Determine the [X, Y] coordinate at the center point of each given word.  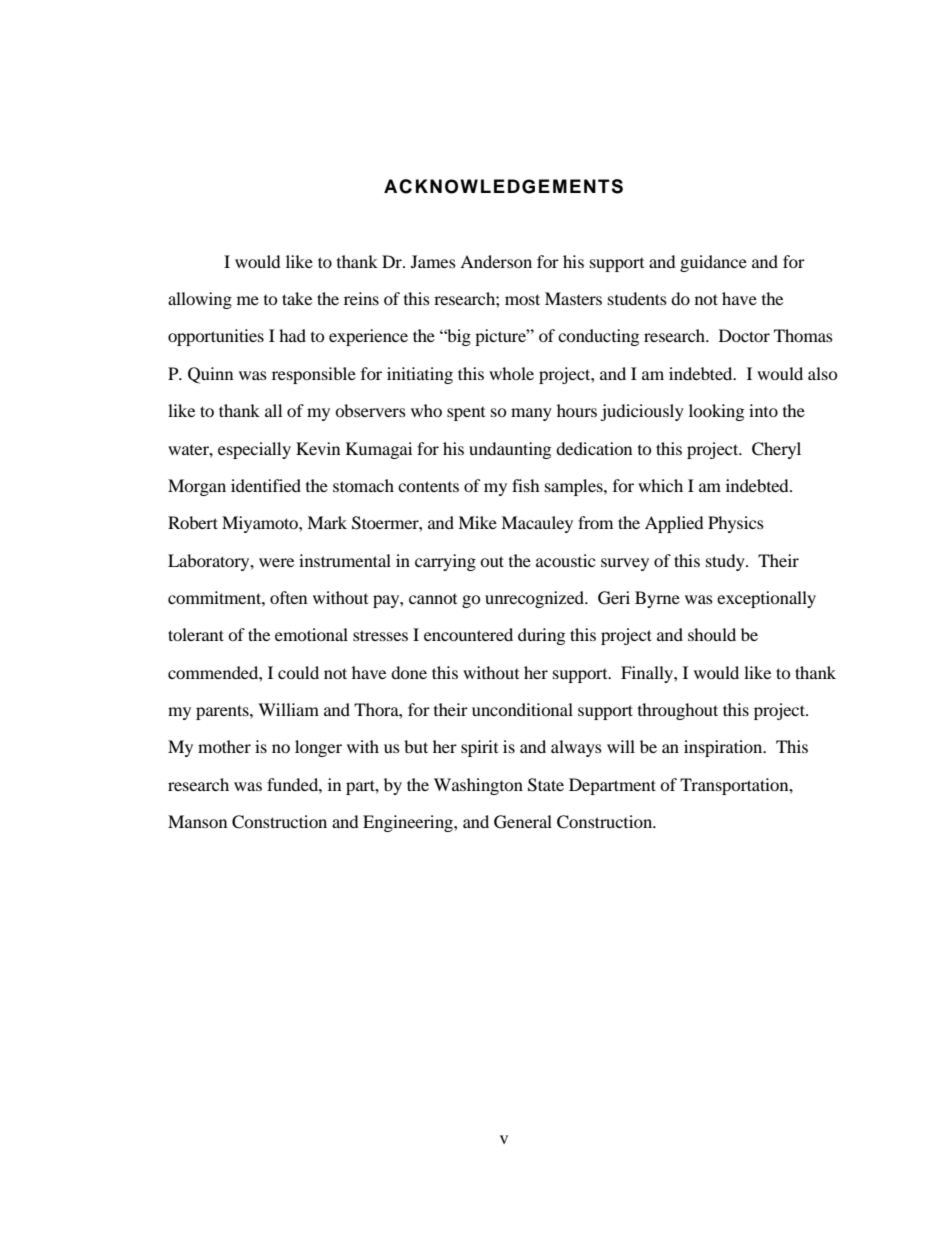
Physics [736, 524]
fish [526, 485]
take [297, 298]
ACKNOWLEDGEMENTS [503, 186]
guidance [713, 263]
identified [266, 485]
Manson [197, 821]
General [523, 822]
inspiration [724, 748]
